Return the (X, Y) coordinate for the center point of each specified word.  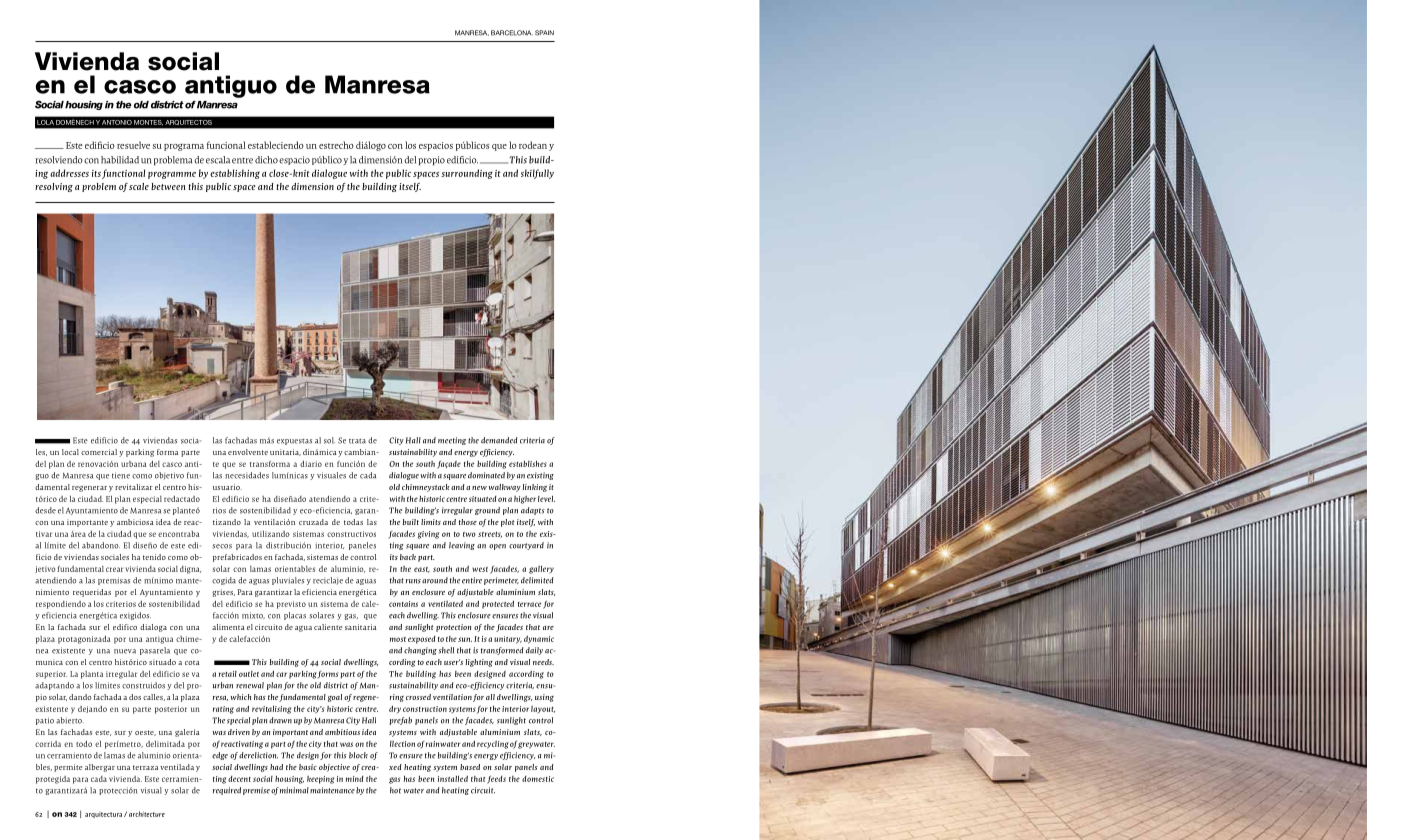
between (168, 186)
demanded (499, 440)
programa (184, 147)
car (281, 674)
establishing (235, 174)
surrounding (467, 174)
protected (498, 604)
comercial (99, 452)
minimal (294, 790)
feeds (496, 780)
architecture (147, 814)
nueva (125, 651)
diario (311, 463)
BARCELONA (512, 33)
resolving (54, 187)
